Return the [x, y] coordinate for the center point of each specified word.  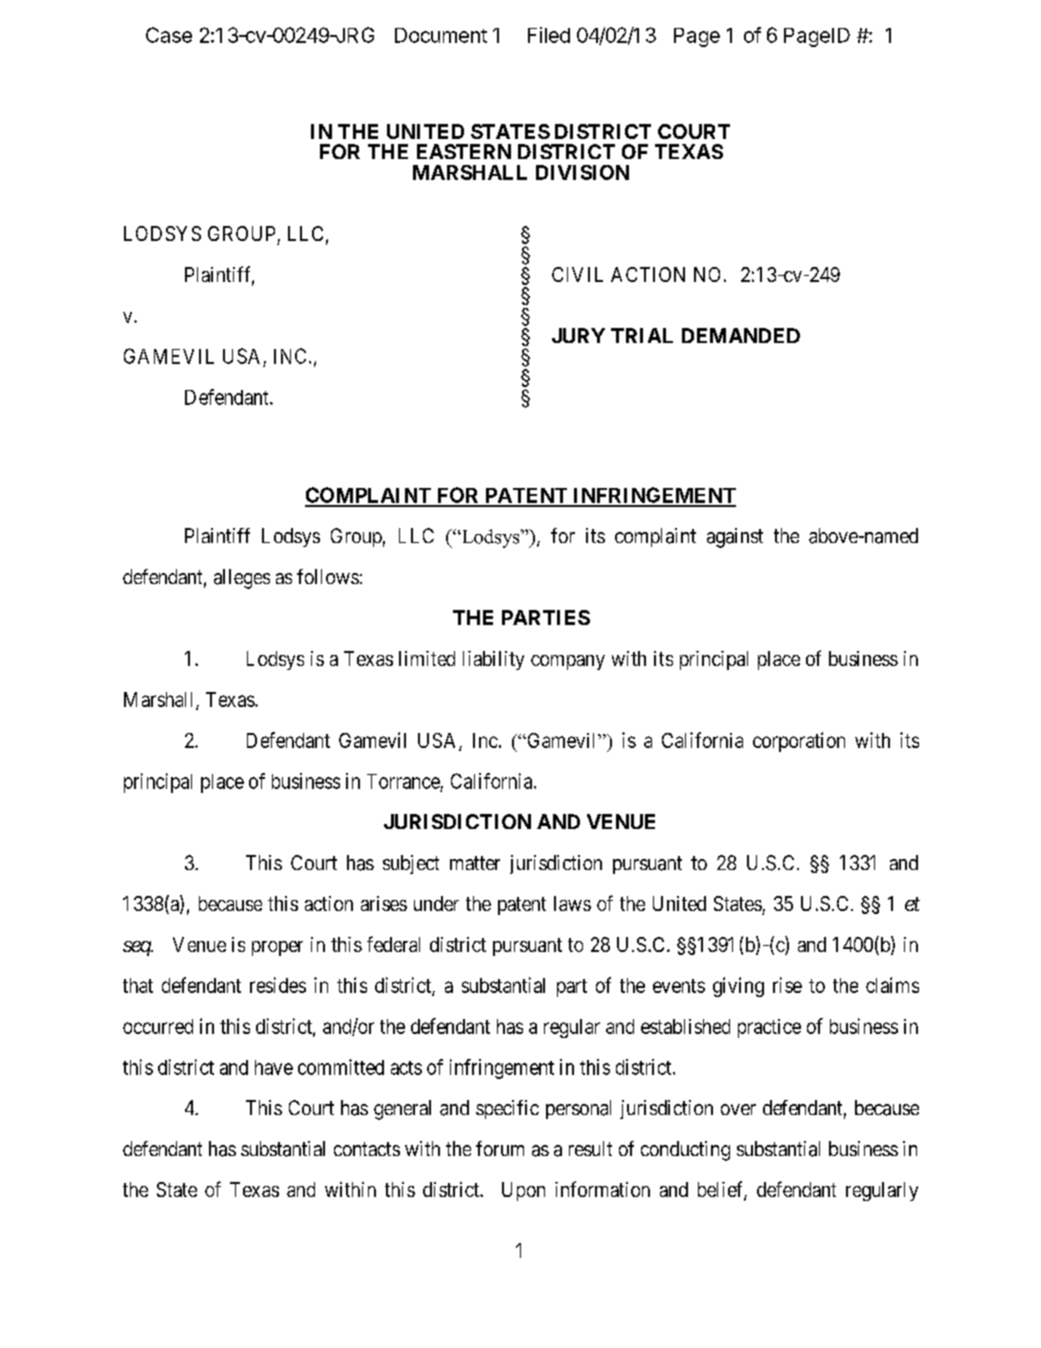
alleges [242, 579]
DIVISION [582, 172]
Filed [549, 35]
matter [475, 863]
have [274, 1067]
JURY [578, 335]
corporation [799, 742]
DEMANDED [741, 335]
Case [169, 35]
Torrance [403, 781]
